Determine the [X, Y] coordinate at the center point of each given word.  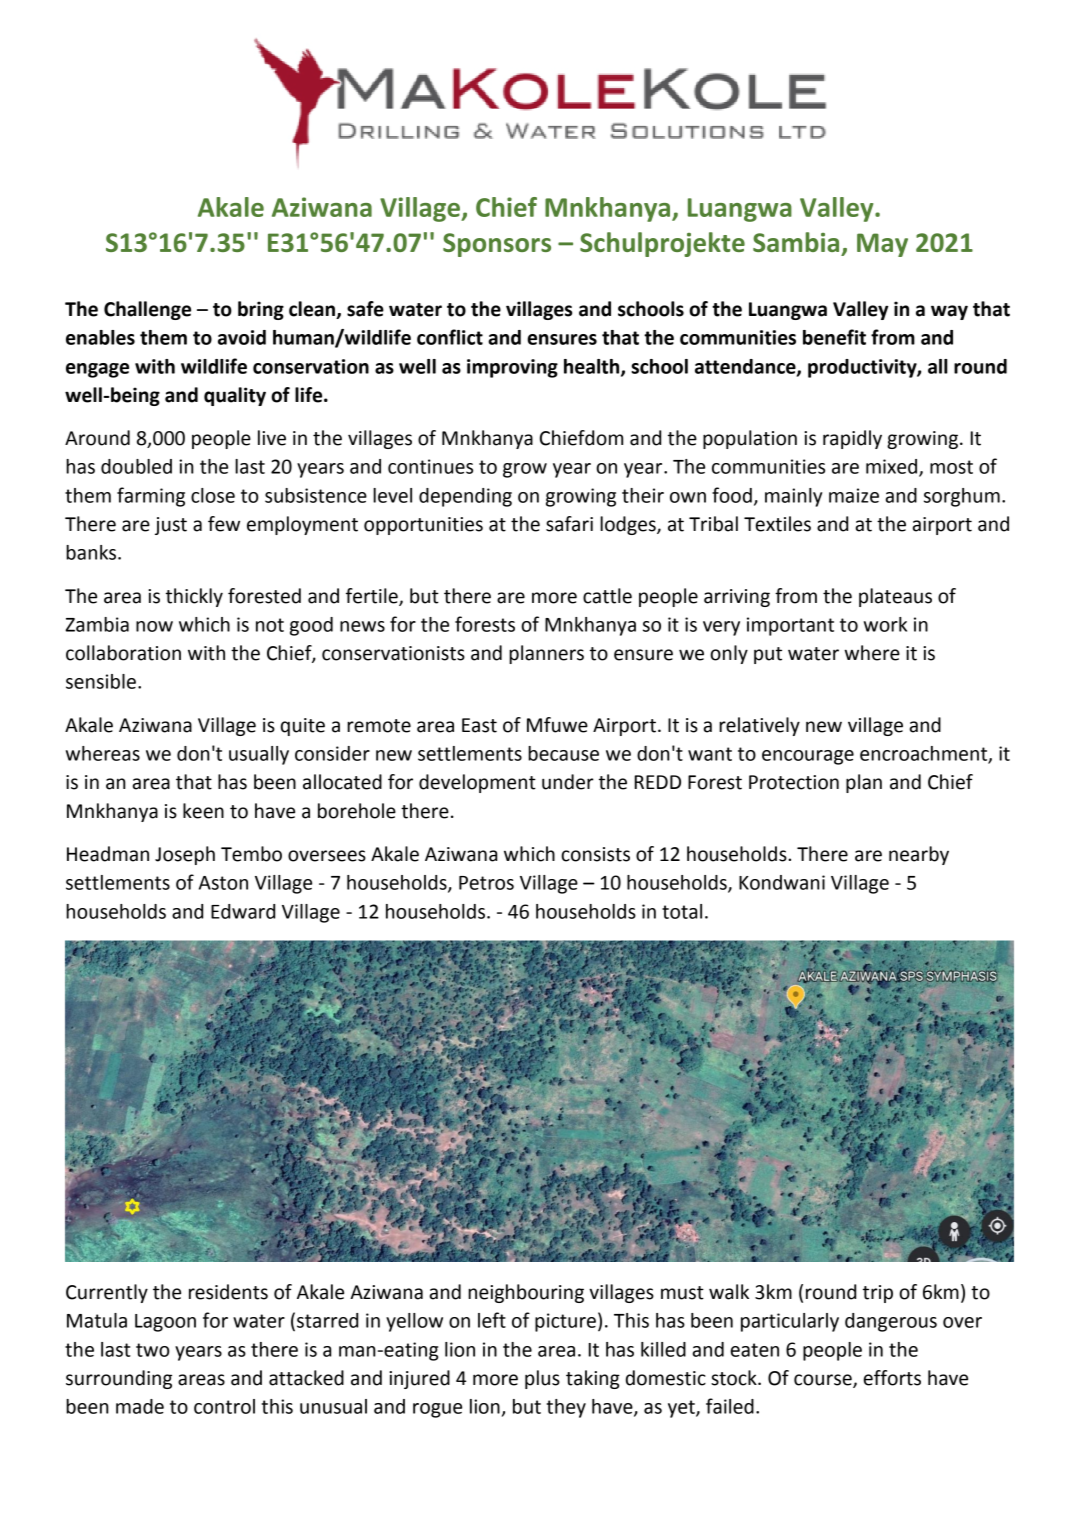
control [224, 1406]
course [824, 1381]
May [882, 245]
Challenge [147, 310]
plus [542, 1379]
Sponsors [497, 245]
